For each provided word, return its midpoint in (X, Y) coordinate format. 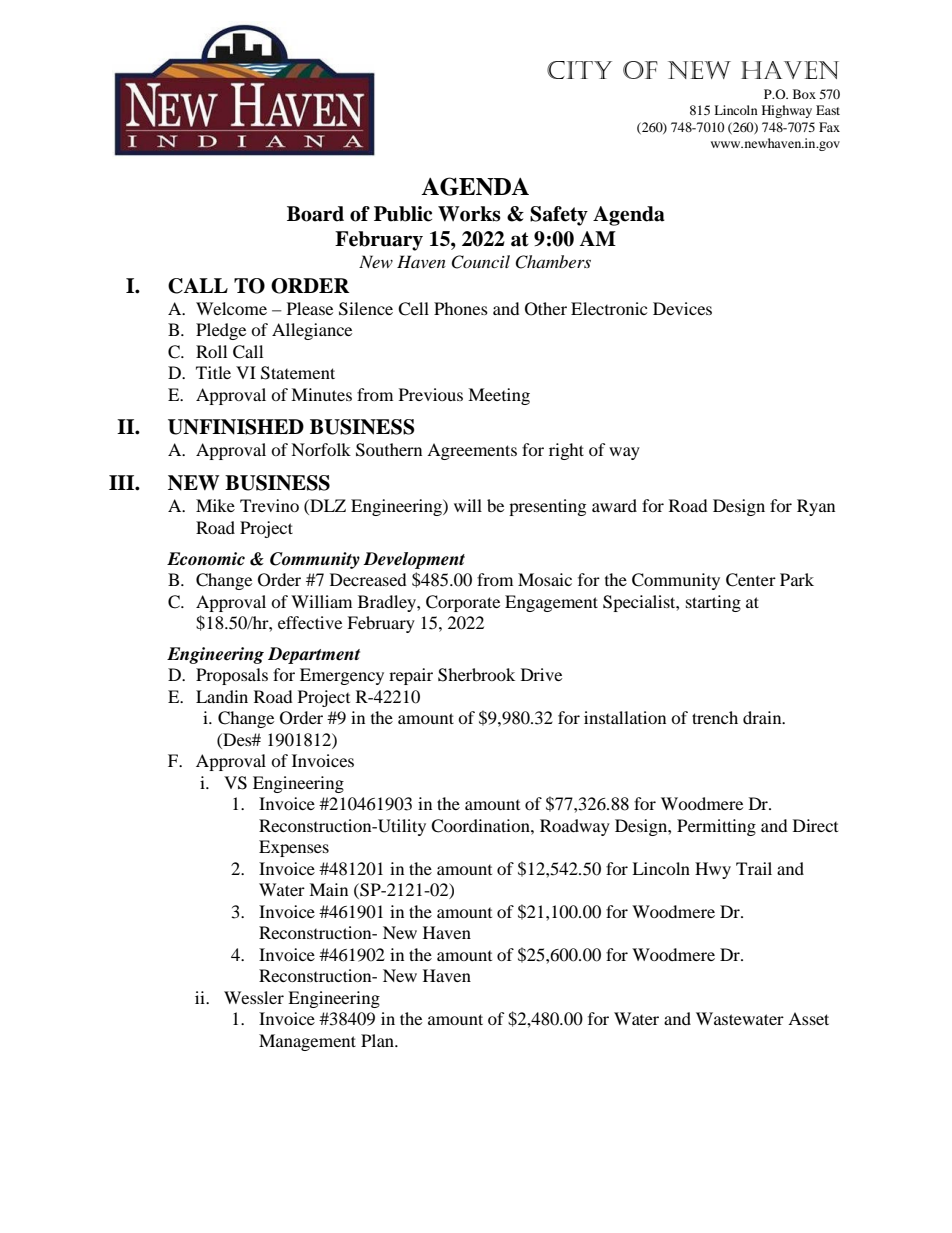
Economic (206, 559)
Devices (682, 308)
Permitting (716, 827)
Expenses (294, 848)
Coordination (481, 826)
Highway (787, 111)
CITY (579, 70)
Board (315, 214)
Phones (461, 308)
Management (307, 1042)
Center (751, 580)
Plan (378, 1040)
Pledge (221, 331)
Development (414, 560)
